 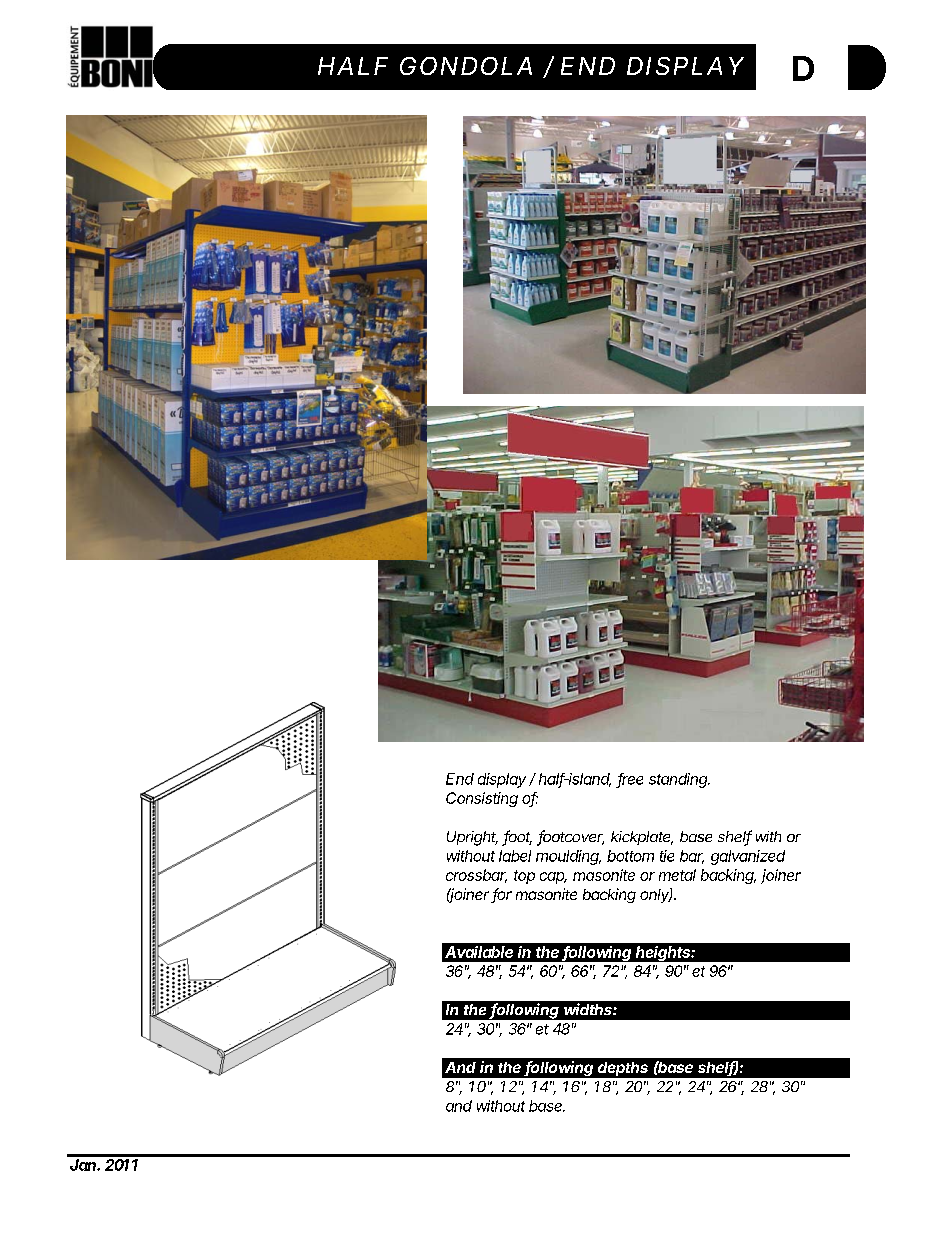 What do you see at coordinates (630, 856) in the screenshot?
I see `bottom` at bounding box center [630, 856].
